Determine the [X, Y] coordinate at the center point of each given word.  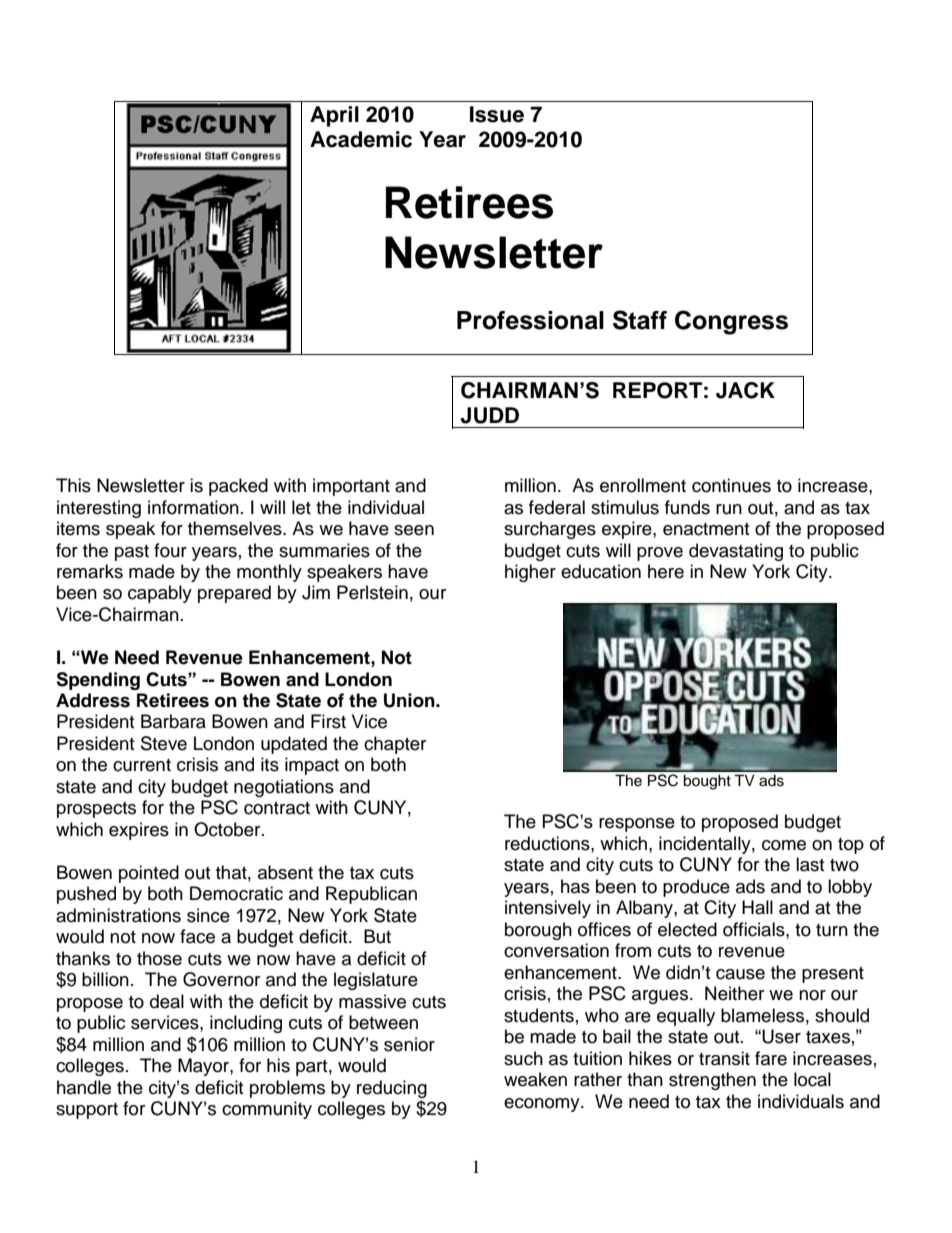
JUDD [489, 415]
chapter [395, 745]
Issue [497, 114]
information [193, 507]
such [523, 1058]
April [334, 116]
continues [731, 485]
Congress [731, 322]
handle [84, 1087]
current [142, 765]
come [784, 845]
